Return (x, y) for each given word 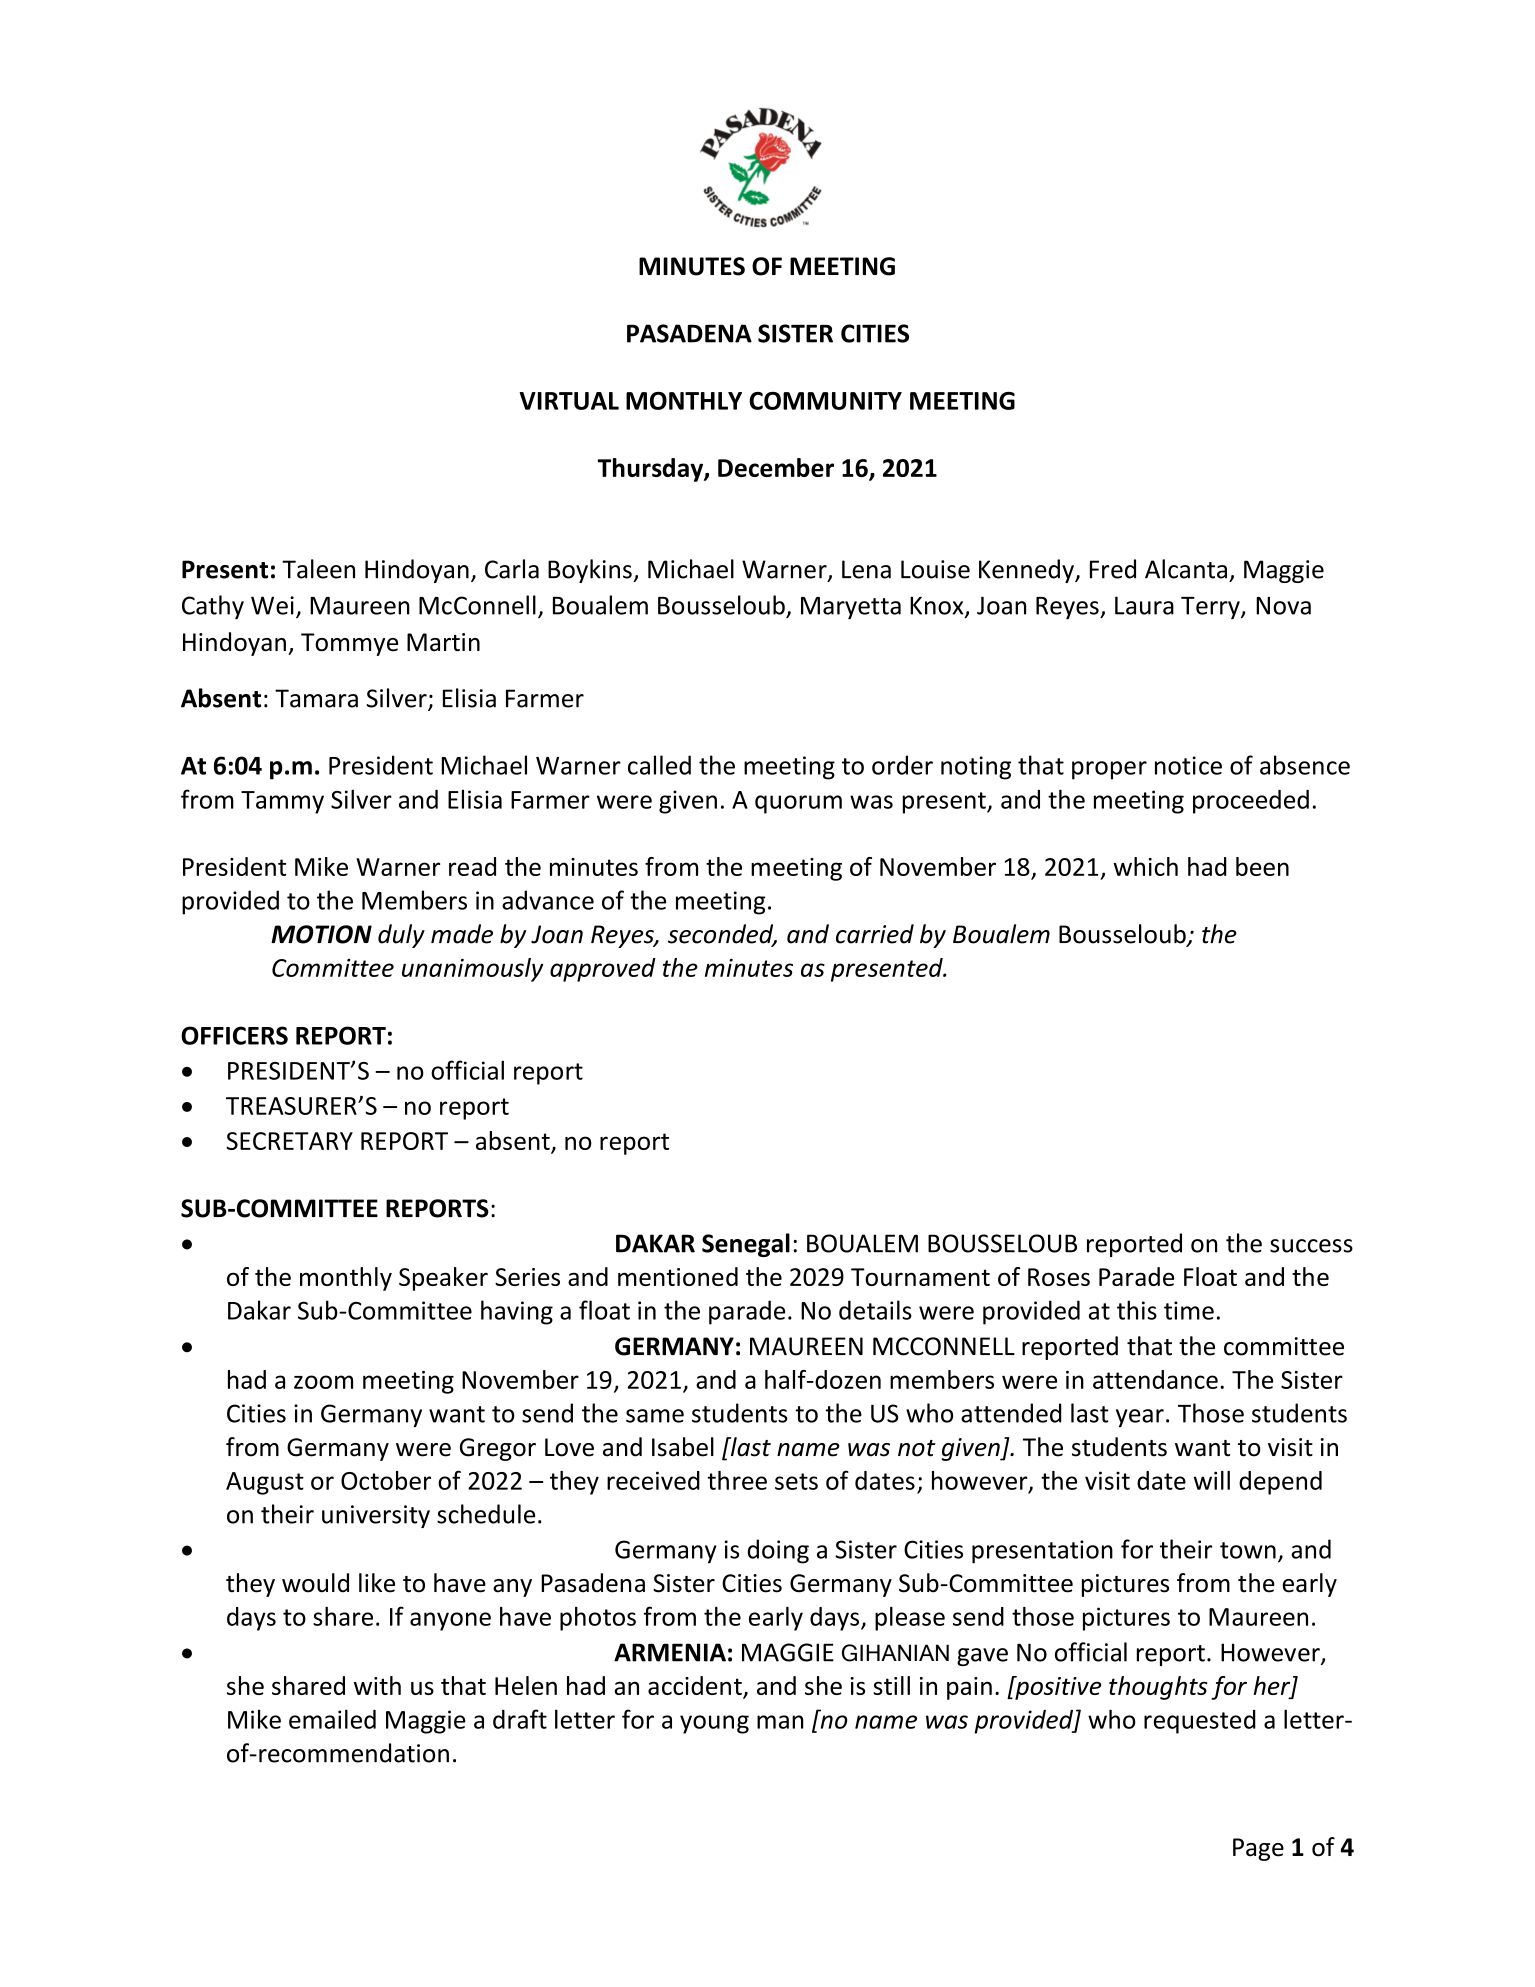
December (776, 467)
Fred (1113, 569)
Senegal (746, 1245)
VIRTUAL (569, 401)
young (714, 1724)
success (1311, 1246)
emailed (332, 1719)
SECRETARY (289, 1141)
